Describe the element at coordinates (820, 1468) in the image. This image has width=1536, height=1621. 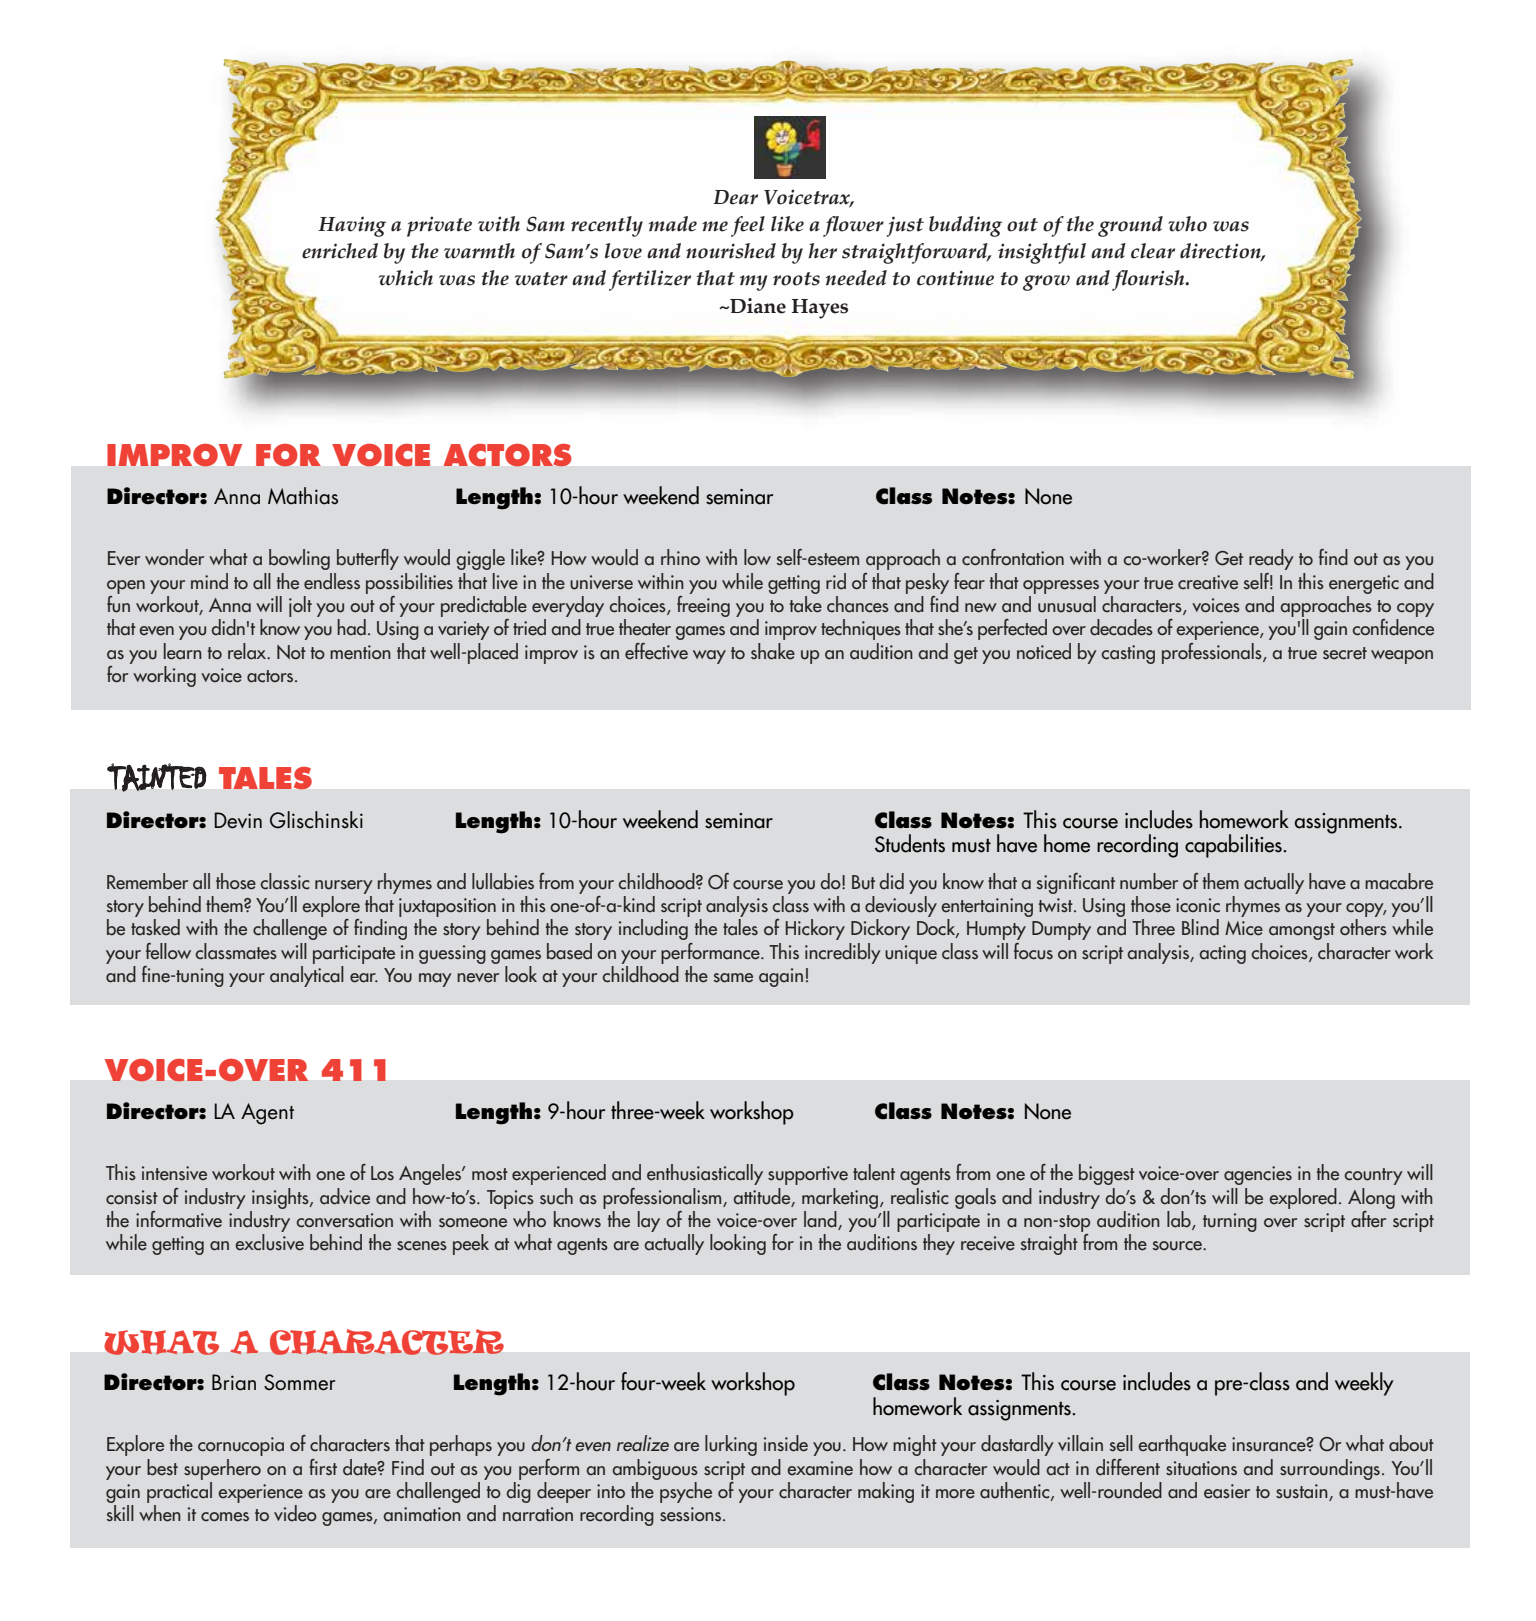
I see `examine` at that location.
